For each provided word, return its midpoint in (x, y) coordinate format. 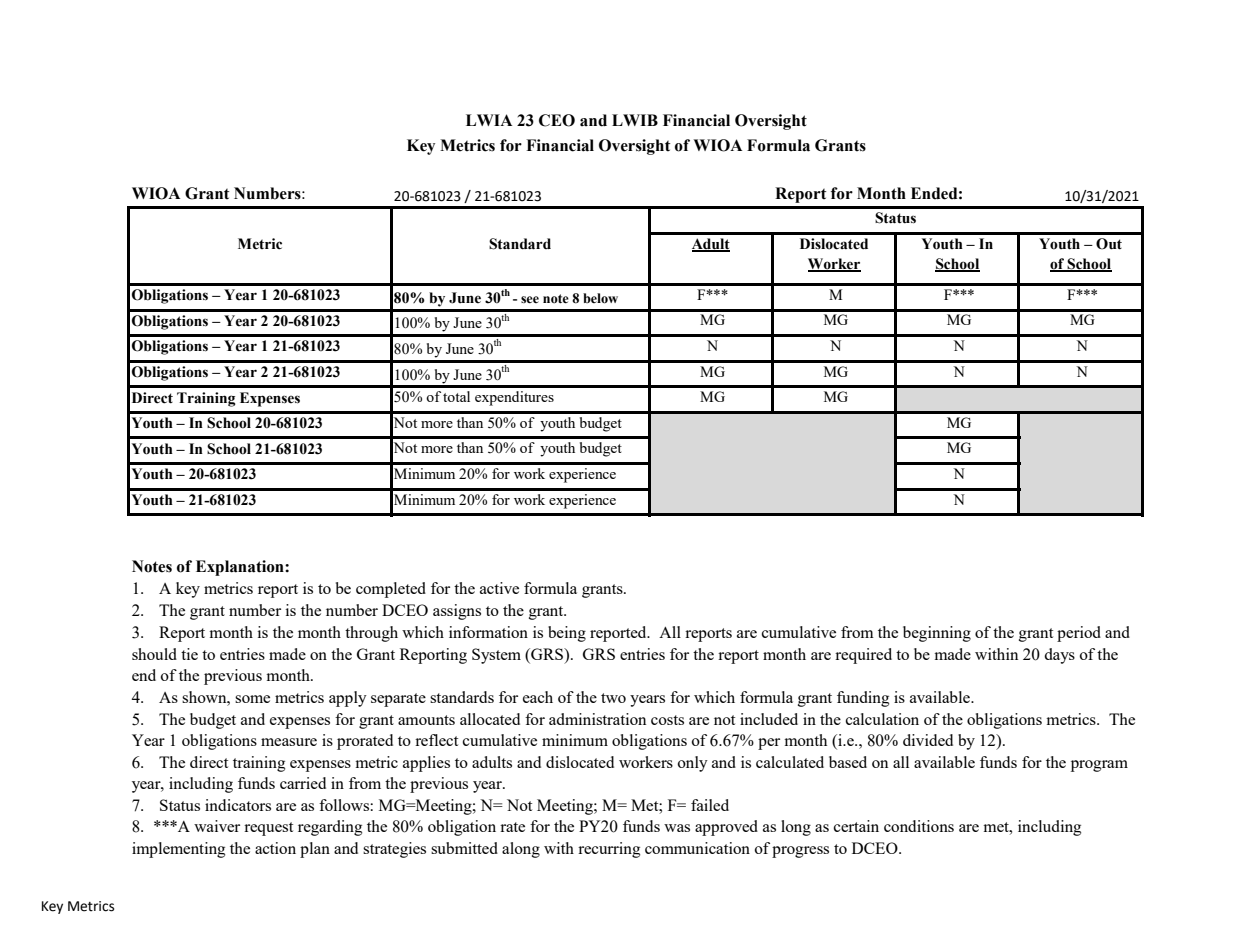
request (268, 829)
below (600, 298)
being (567, 634)
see (530, 300)
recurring (609, 850)
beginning (937, 634)
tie (189, 654)
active (499, 588)
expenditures (514, 398)
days (1059, 656)
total (456, 396)
